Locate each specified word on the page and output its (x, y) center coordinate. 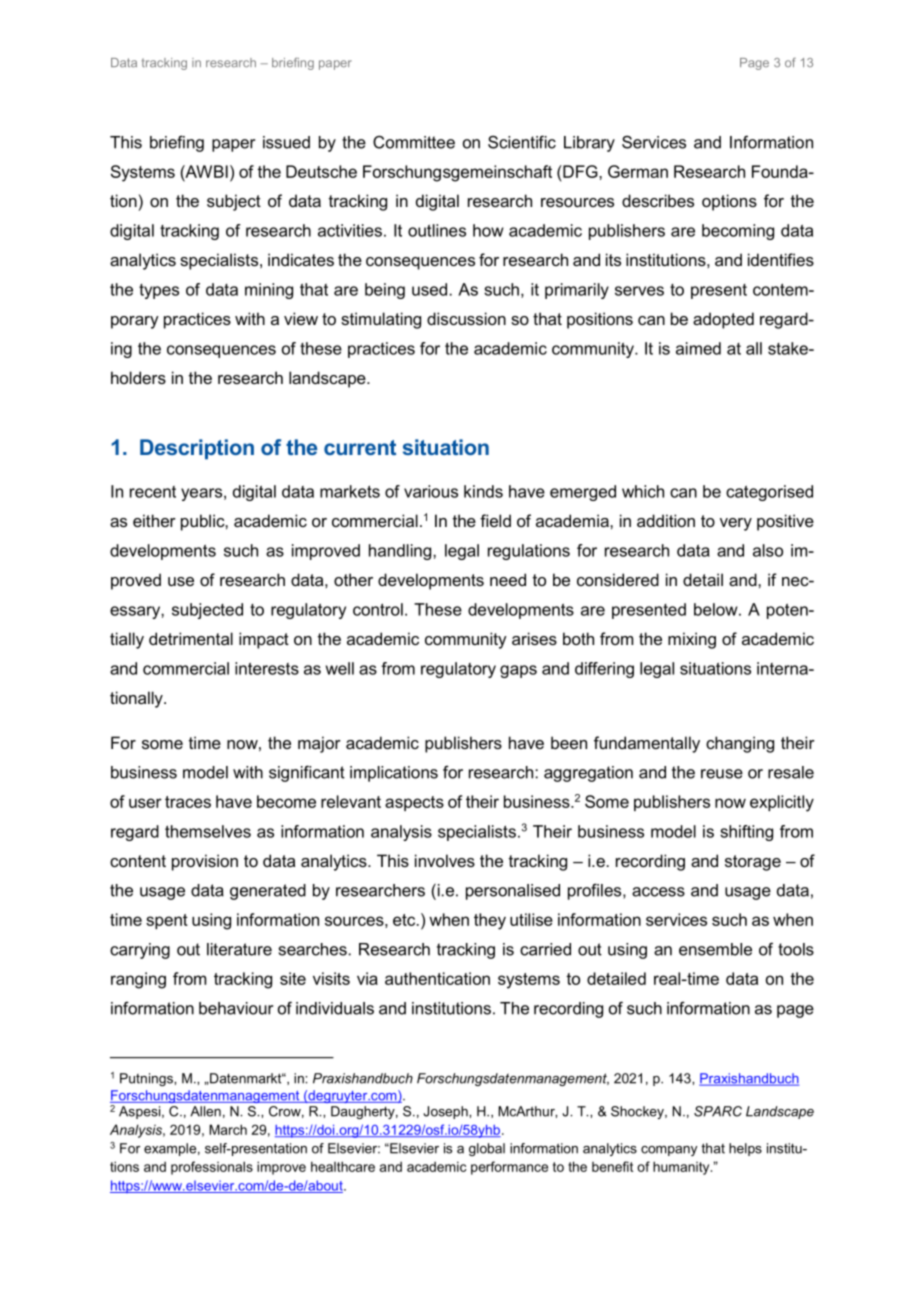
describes (658, 200)
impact (264, 640)
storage (753, 863)
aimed (698, 348)
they (490, 921)
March (228, 1129)
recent (153, 492)
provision (205, 862)
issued (286, 142)
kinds (483, 491)
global (487, 1149)
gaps (518, 671)
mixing (692, 640)
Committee (414, 142)
